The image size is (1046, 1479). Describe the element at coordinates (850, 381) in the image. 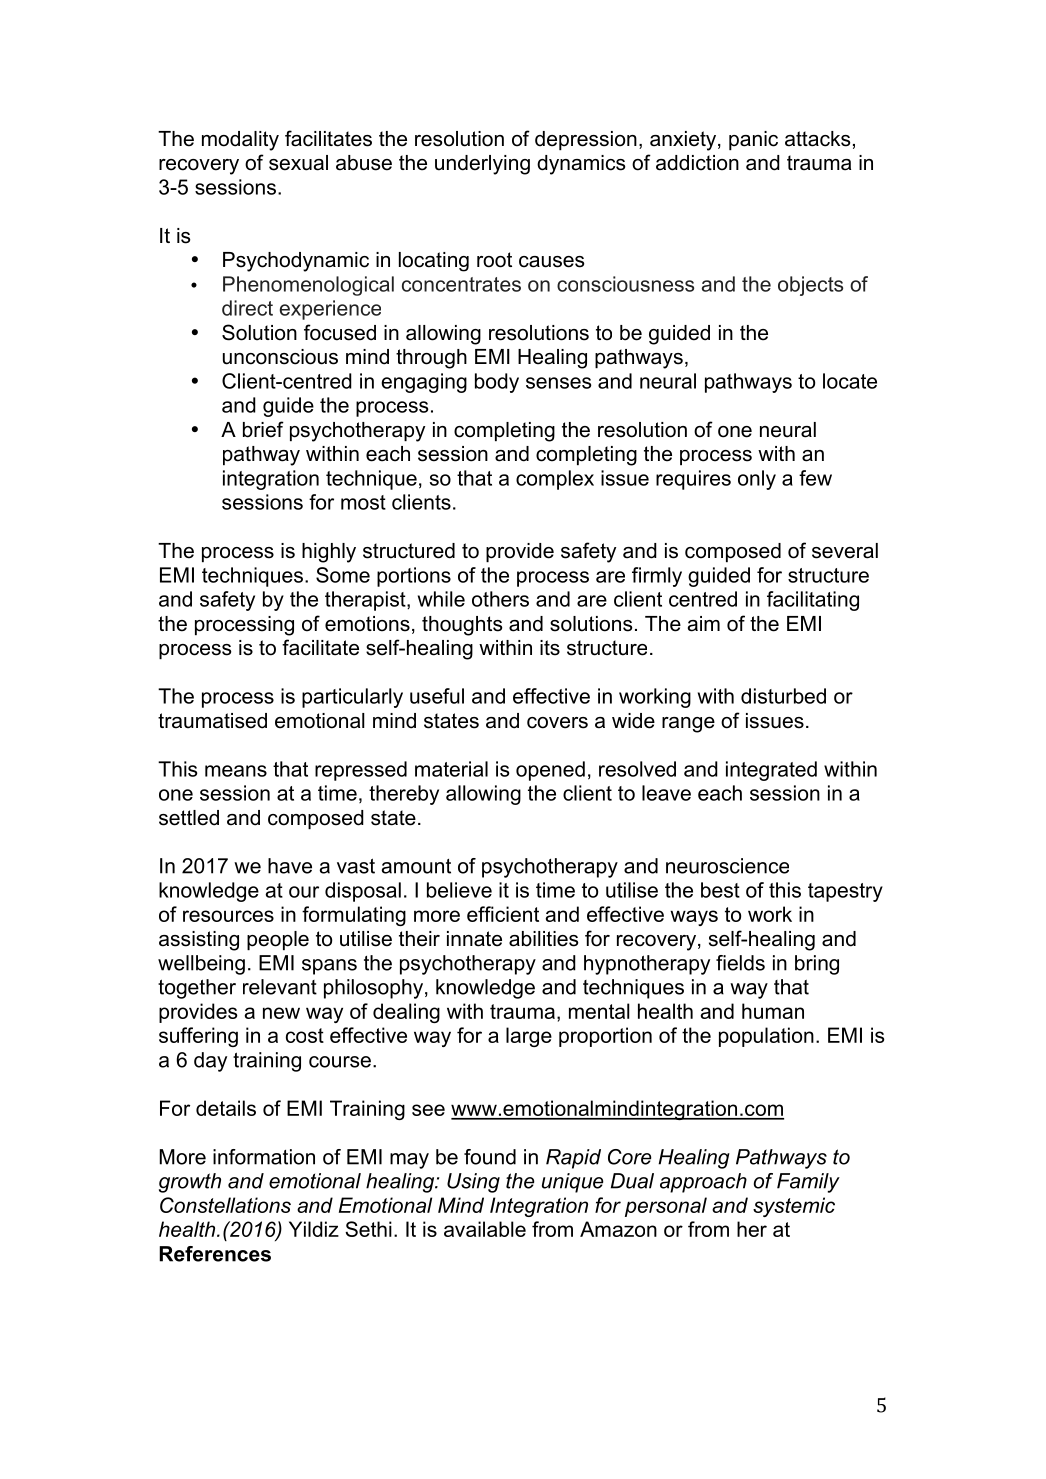

I see `locate` at that location.
